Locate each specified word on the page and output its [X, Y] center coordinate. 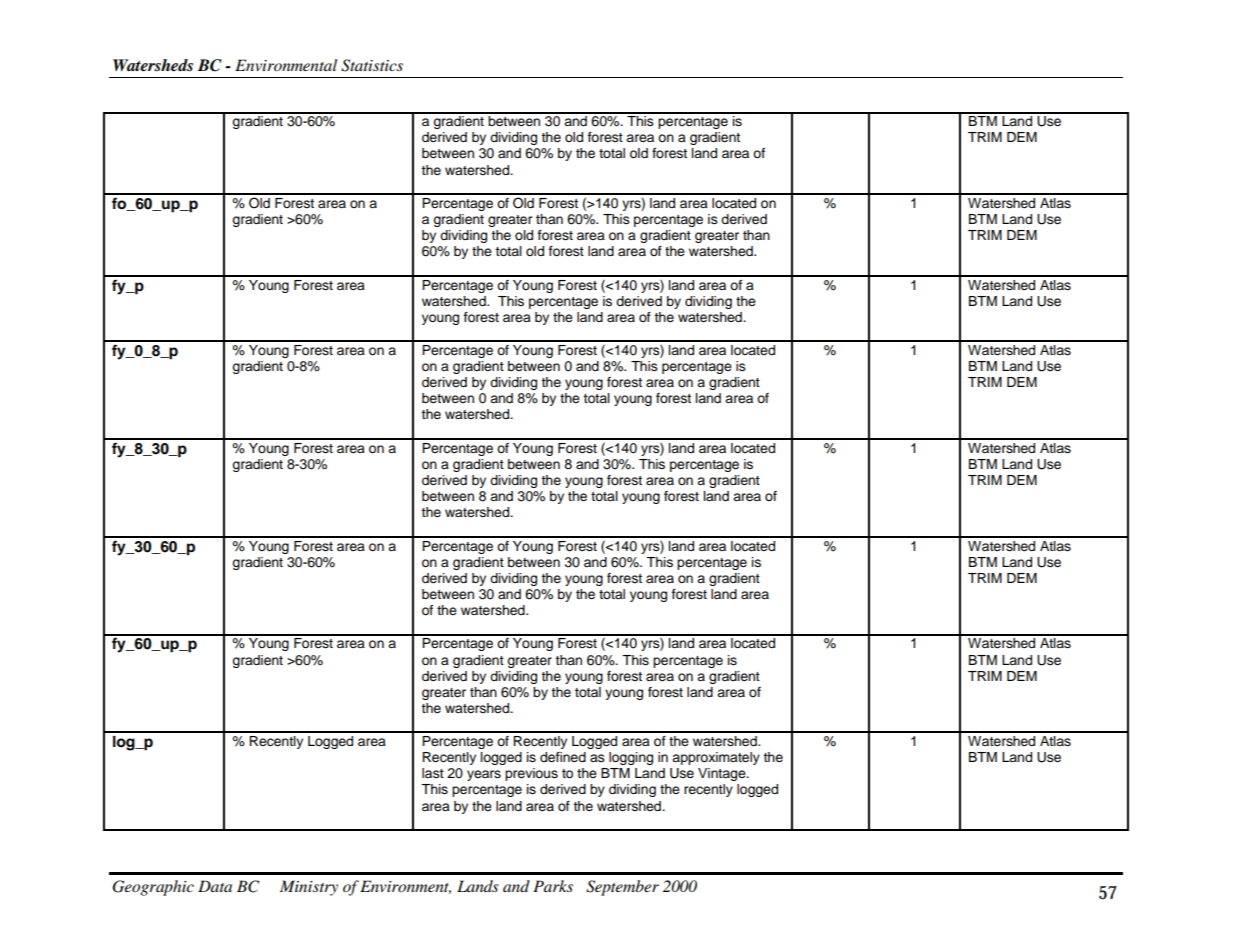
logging [631, 758]
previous [531, 774]
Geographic [153, 888]
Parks [553, 886]
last [433, 773]
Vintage [723, 774]
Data [215, 886]
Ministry [309, 888]
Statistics [372, 65]
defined [563, 757]
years [484, 775]
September [622, 888]
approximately [716, 758]
